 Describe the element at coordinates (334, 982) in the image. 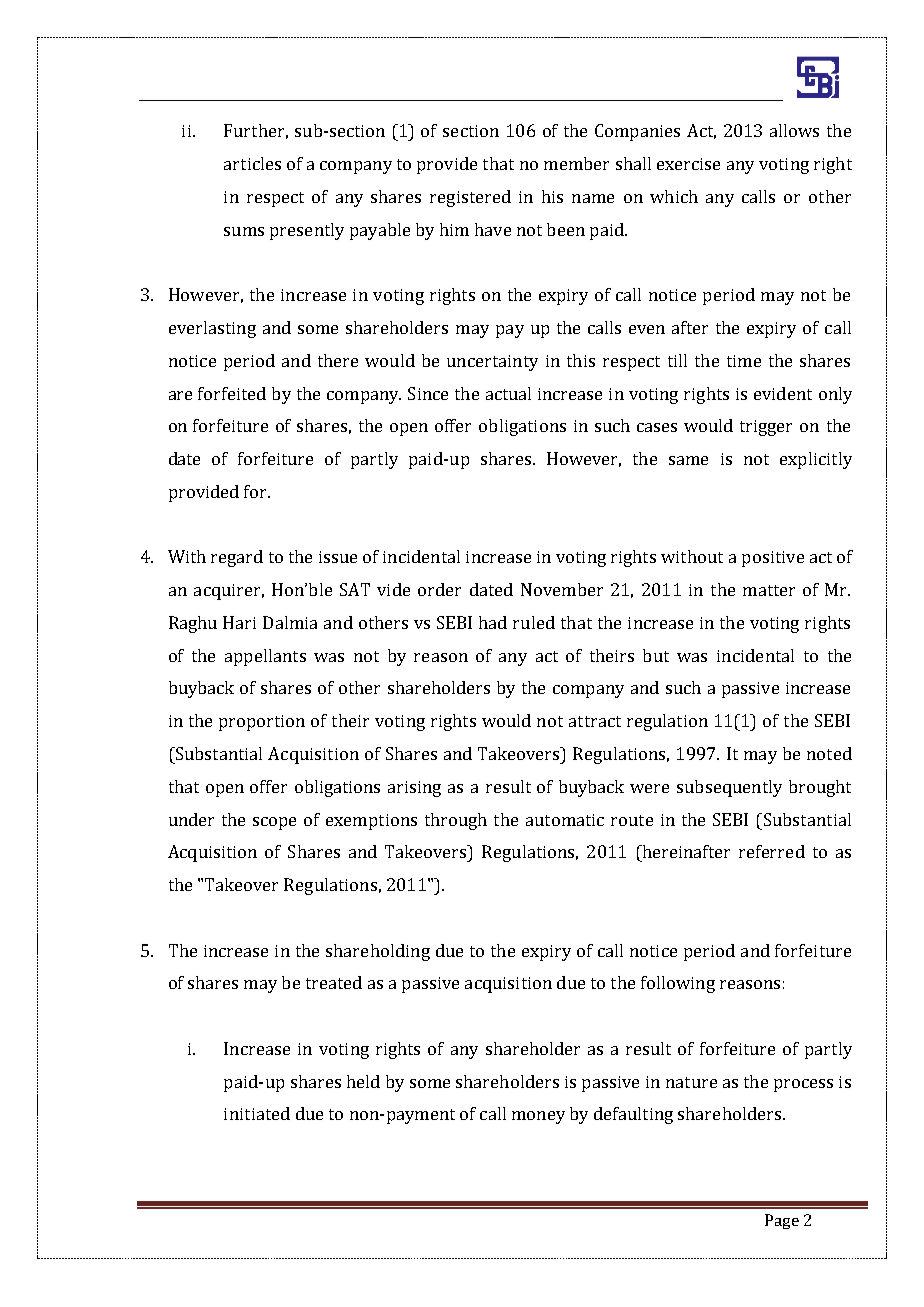

I see `treated` at that location.
